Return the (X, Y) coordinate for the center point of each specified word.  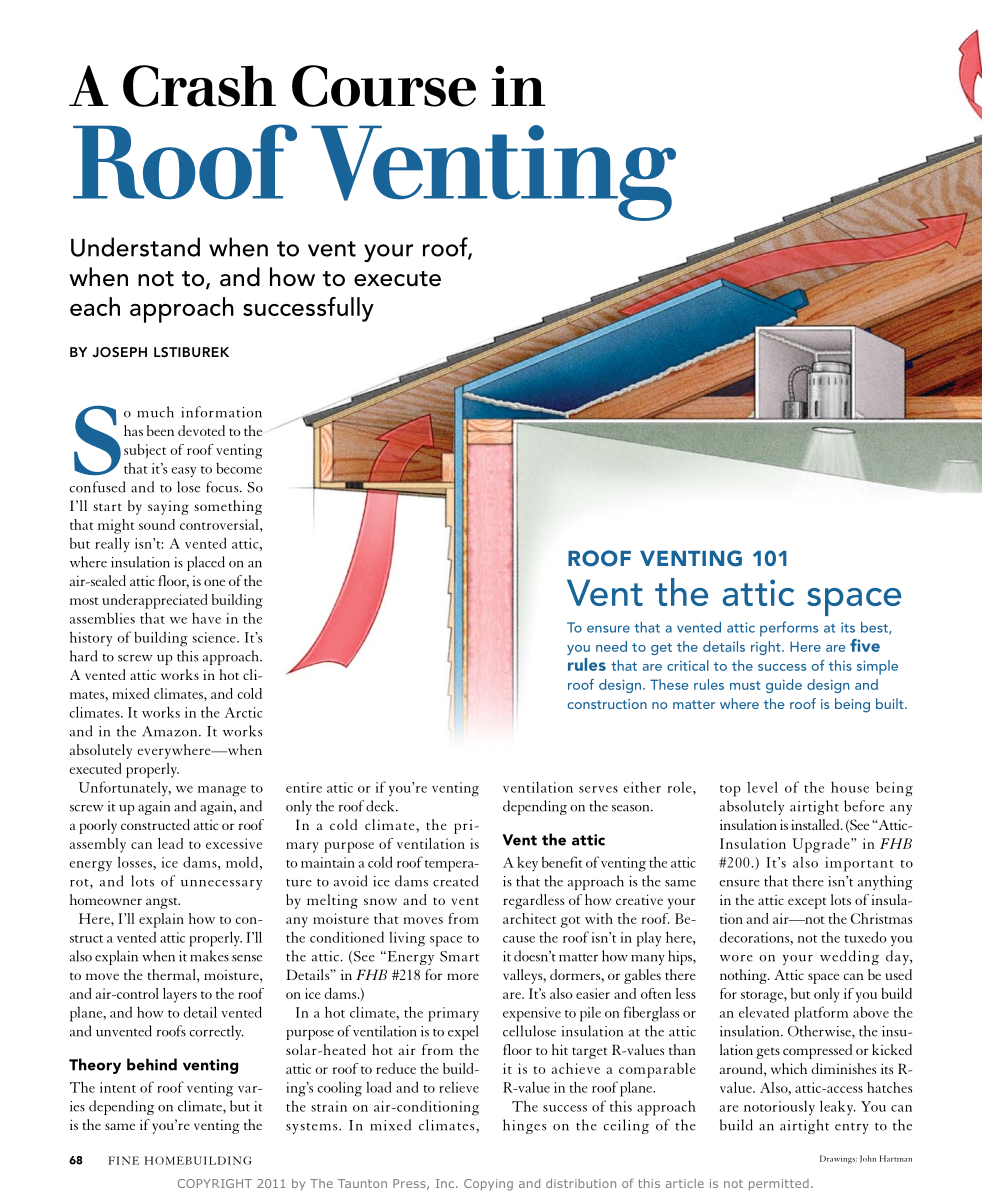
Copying (488, 1185)
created (456, 881)
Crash (199, 86)
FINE (123, 1160)
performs (789, 629)
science (215, 637)
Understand (135, 247)
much (155, 412)
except (807, 903)
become (239, 468)
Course (384, 86)
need (611, 646)
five (865, 645)
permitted (779, 1185)
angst (163, 903)
